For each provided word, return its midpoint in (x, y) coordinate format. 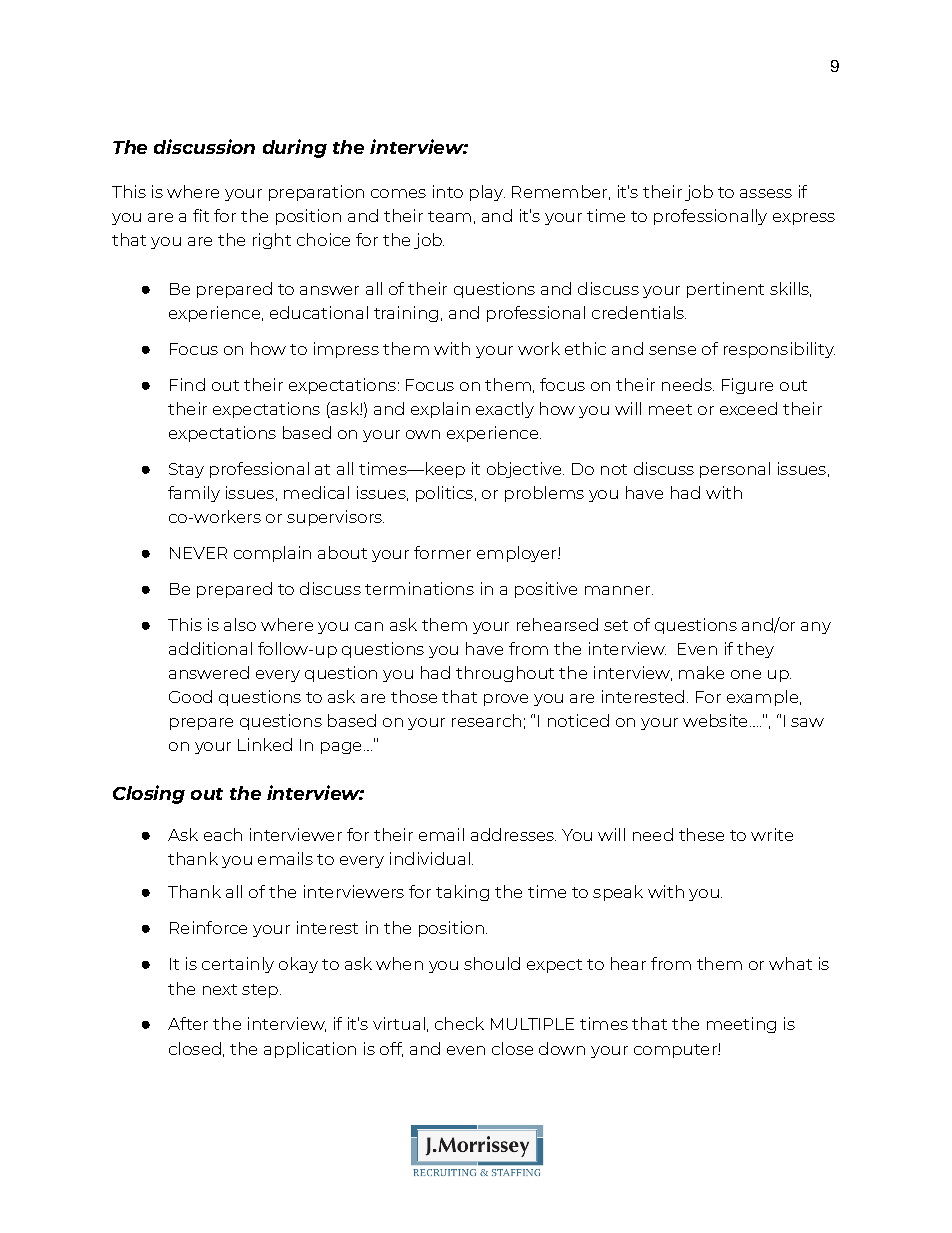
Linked (265, 744)
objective (525, 470)
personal (735, 470)
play (487, 193)
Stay (186, 470)
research (486, 720)
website (715, 720)
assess (766, 193)
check (459, 1023)
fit (201, 215)
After (188, 1023)
